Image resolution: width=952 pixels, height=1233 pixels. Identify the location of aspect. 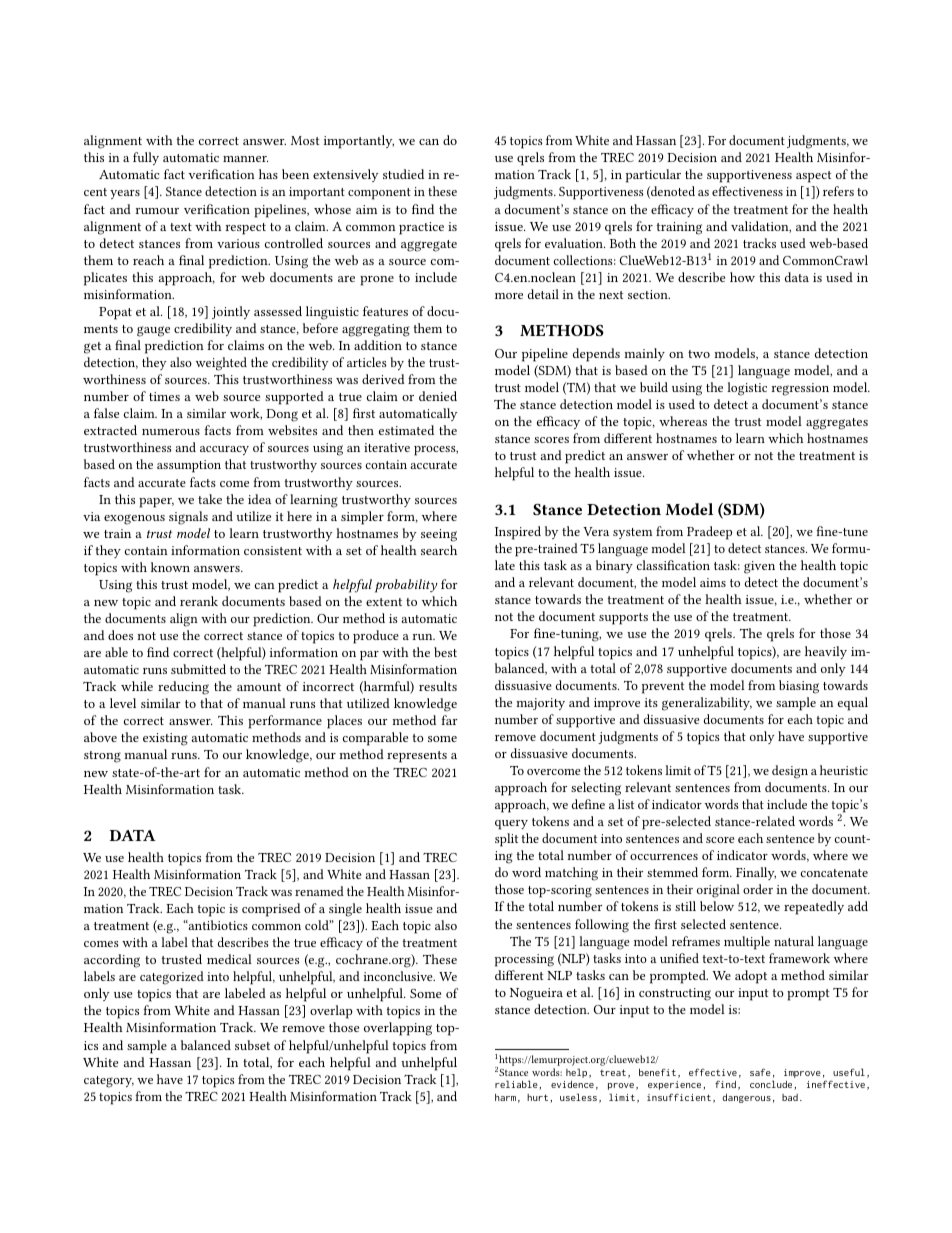
(813, 177).
